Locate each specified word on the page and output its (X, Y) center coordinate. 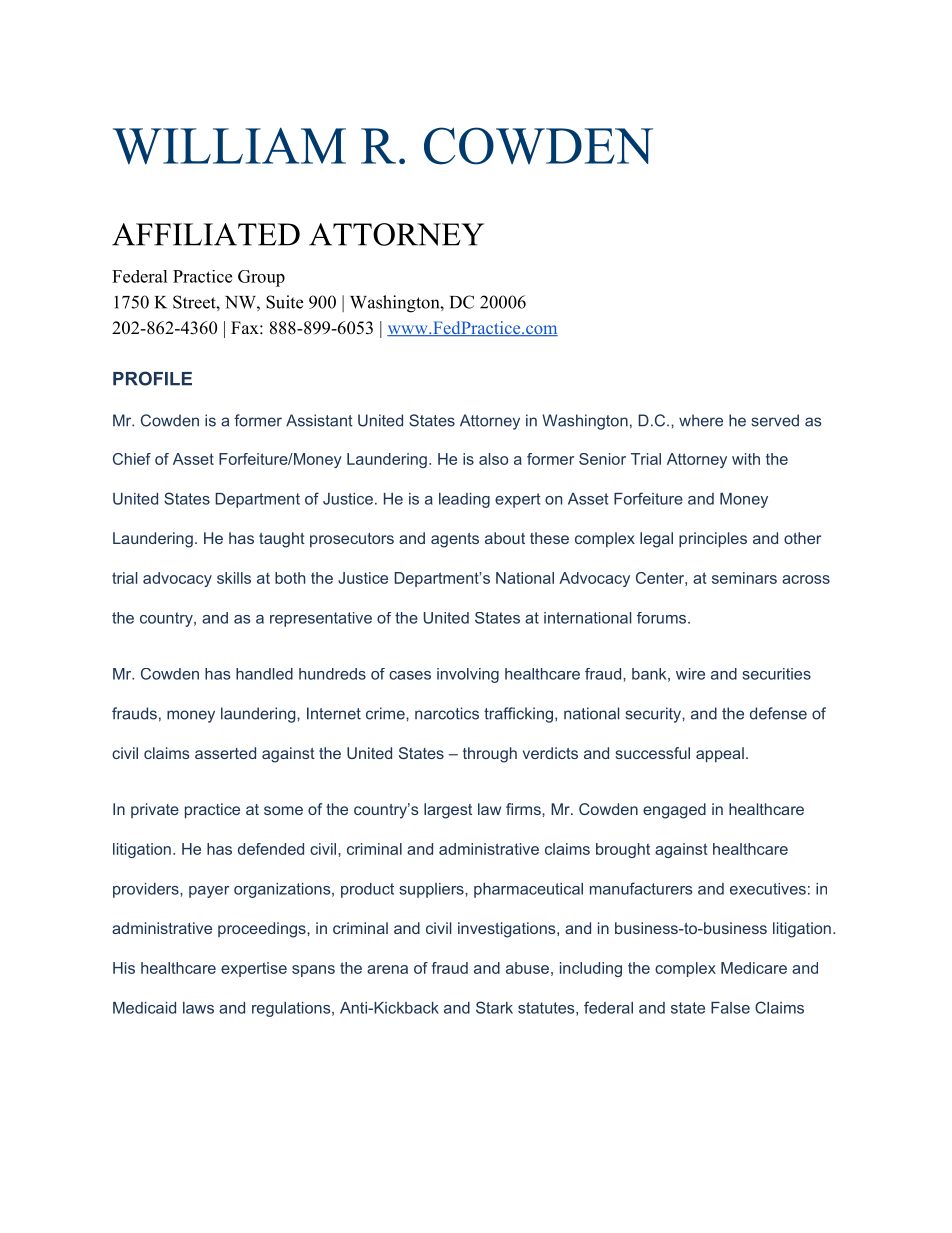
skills (234, 578)
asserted (225, 753)
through (490, 755)
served (775, 420)
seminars (744, 578)
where (701, 420)
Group (261, 278)
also (493, 459)
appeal (720, 755)
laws (198, 1008)
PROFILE (152, 378)
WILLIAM (229, 146)
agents (455, 540)
